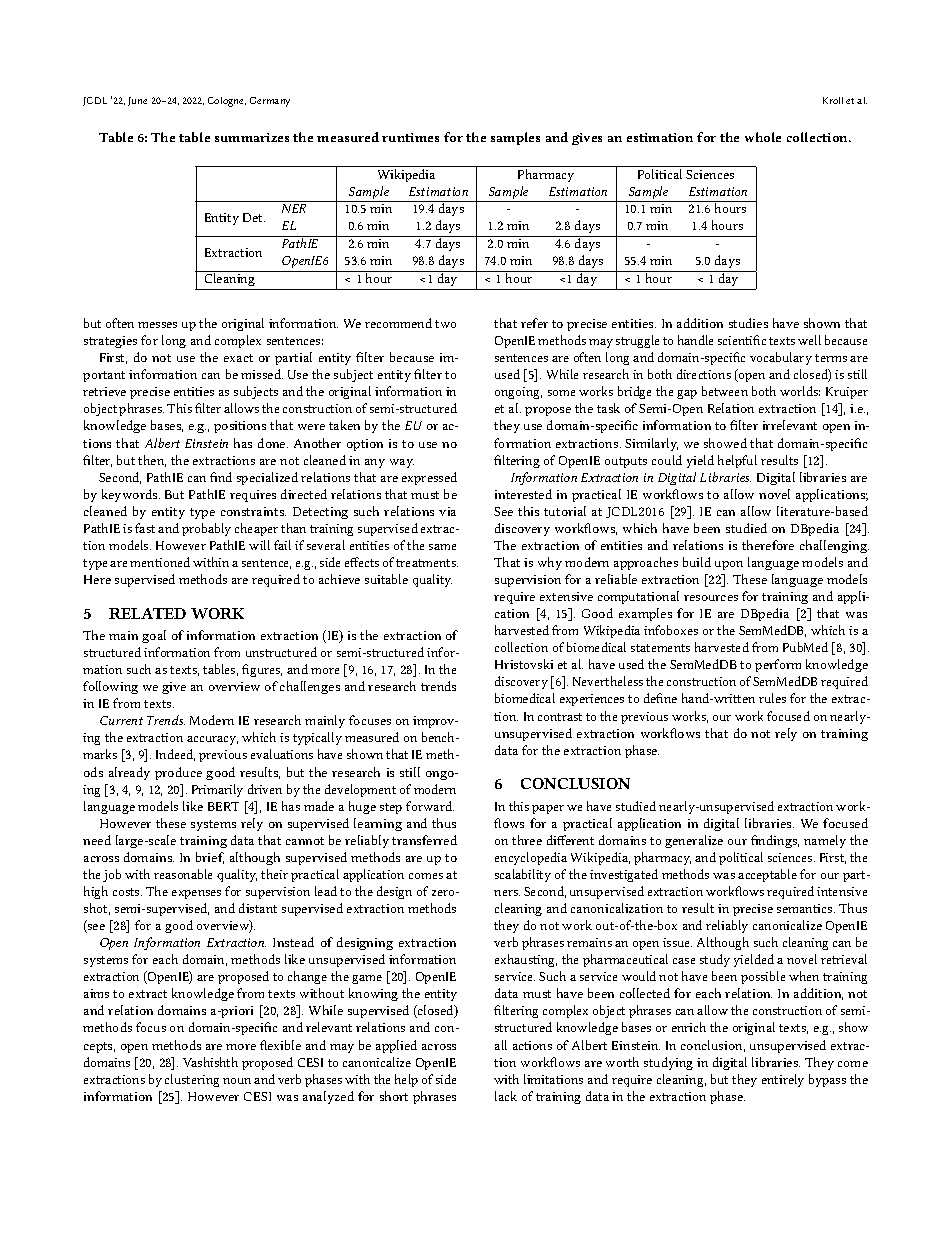  What do you see at coordinates (694, 841) in the page?
I see `generalize` at bounding box center [694, 841].
